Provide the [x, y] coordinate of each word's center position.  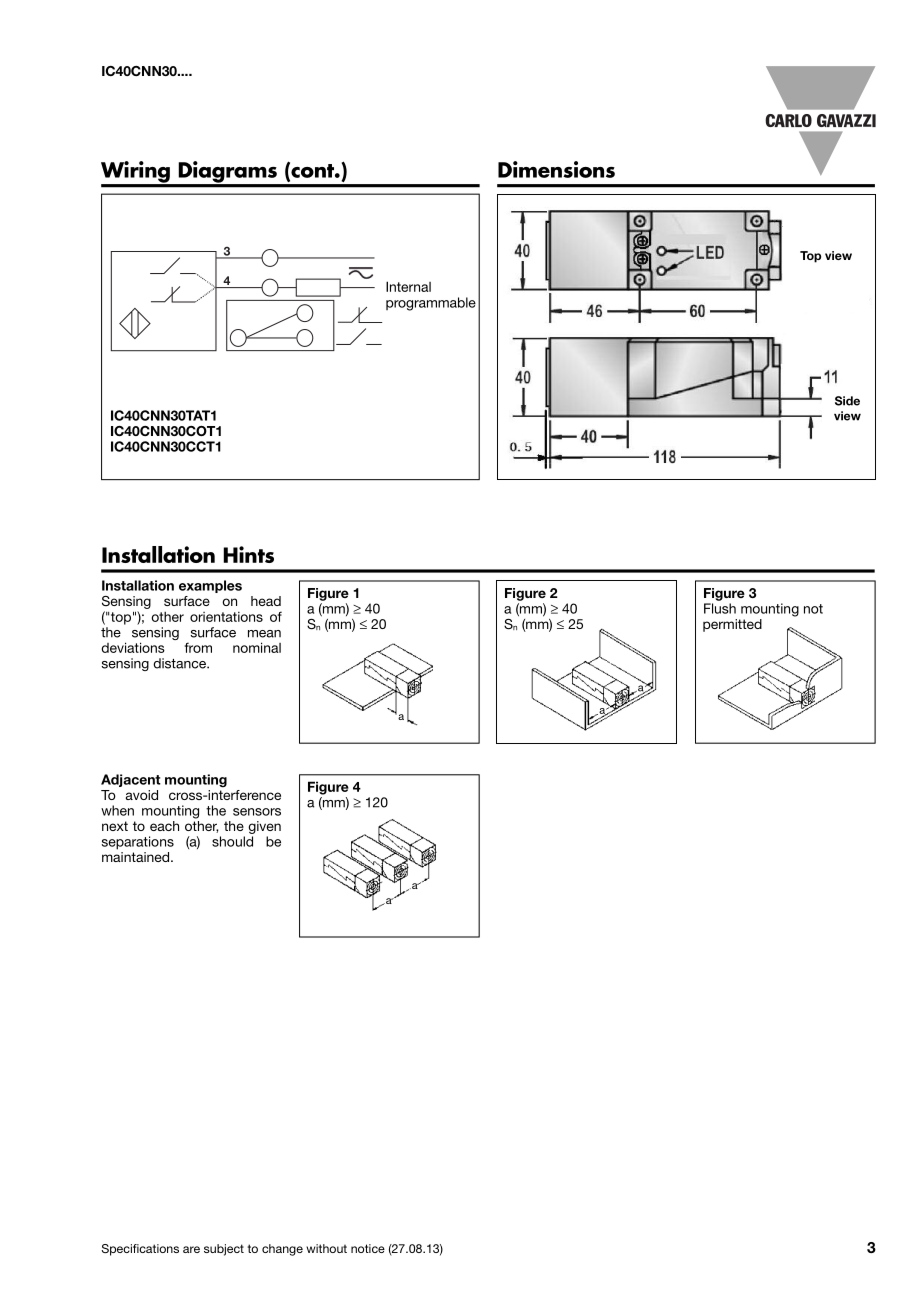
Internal [408, 286]
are [191, 1249]
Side [847, 401]
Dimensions [556, 169]
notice [368, 1248]
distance [180, 663]
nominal [257, 647]
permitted [732, 625]
